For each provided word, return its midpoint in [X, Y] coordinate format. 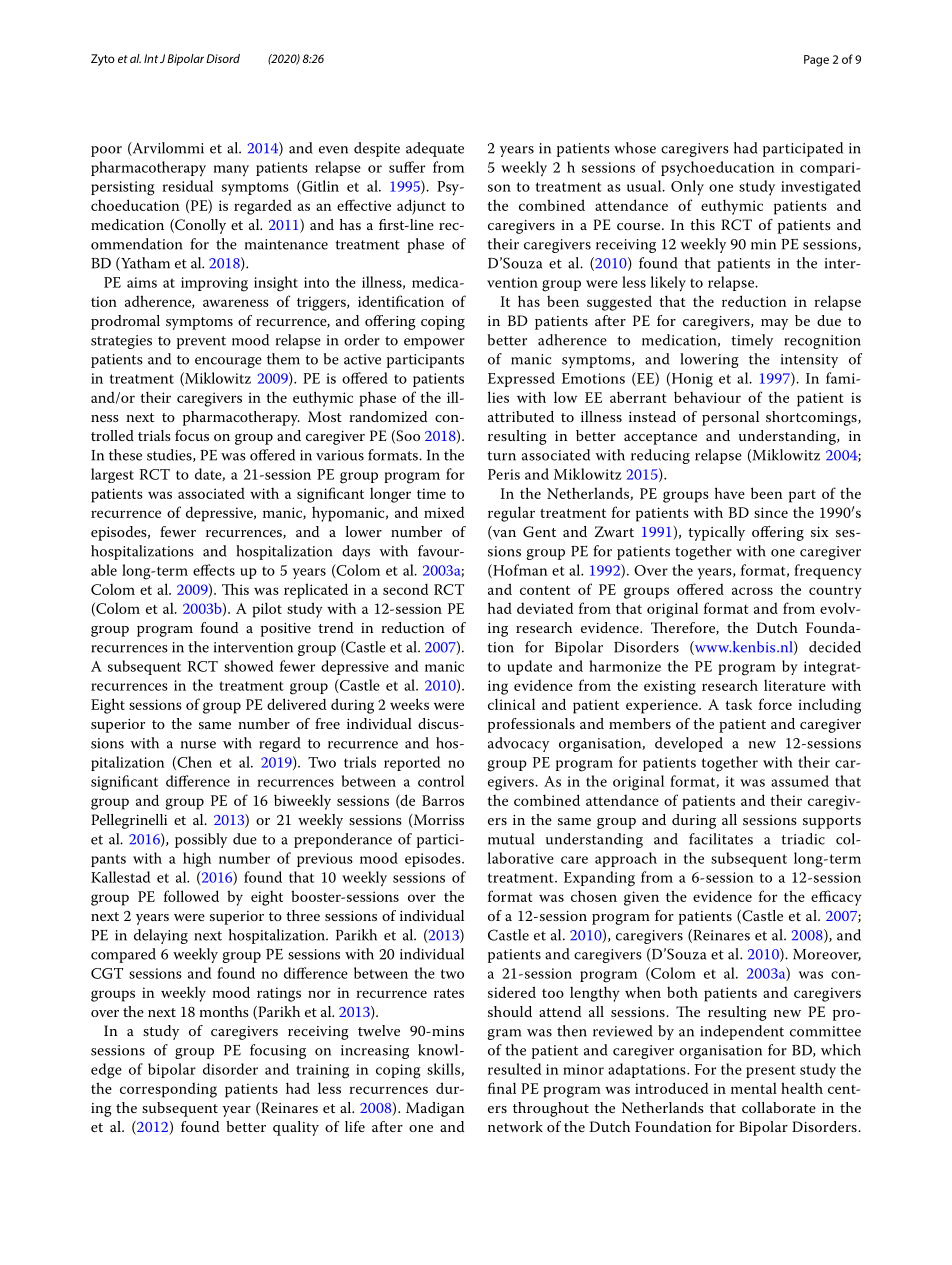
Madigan [435, 1109]
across [752, 591]
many [231, 171]
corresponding [168, 1090]
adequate [435, 149]
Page [816, 61]
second [405, 589]
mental [754, 1088]
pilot [267, 610]
